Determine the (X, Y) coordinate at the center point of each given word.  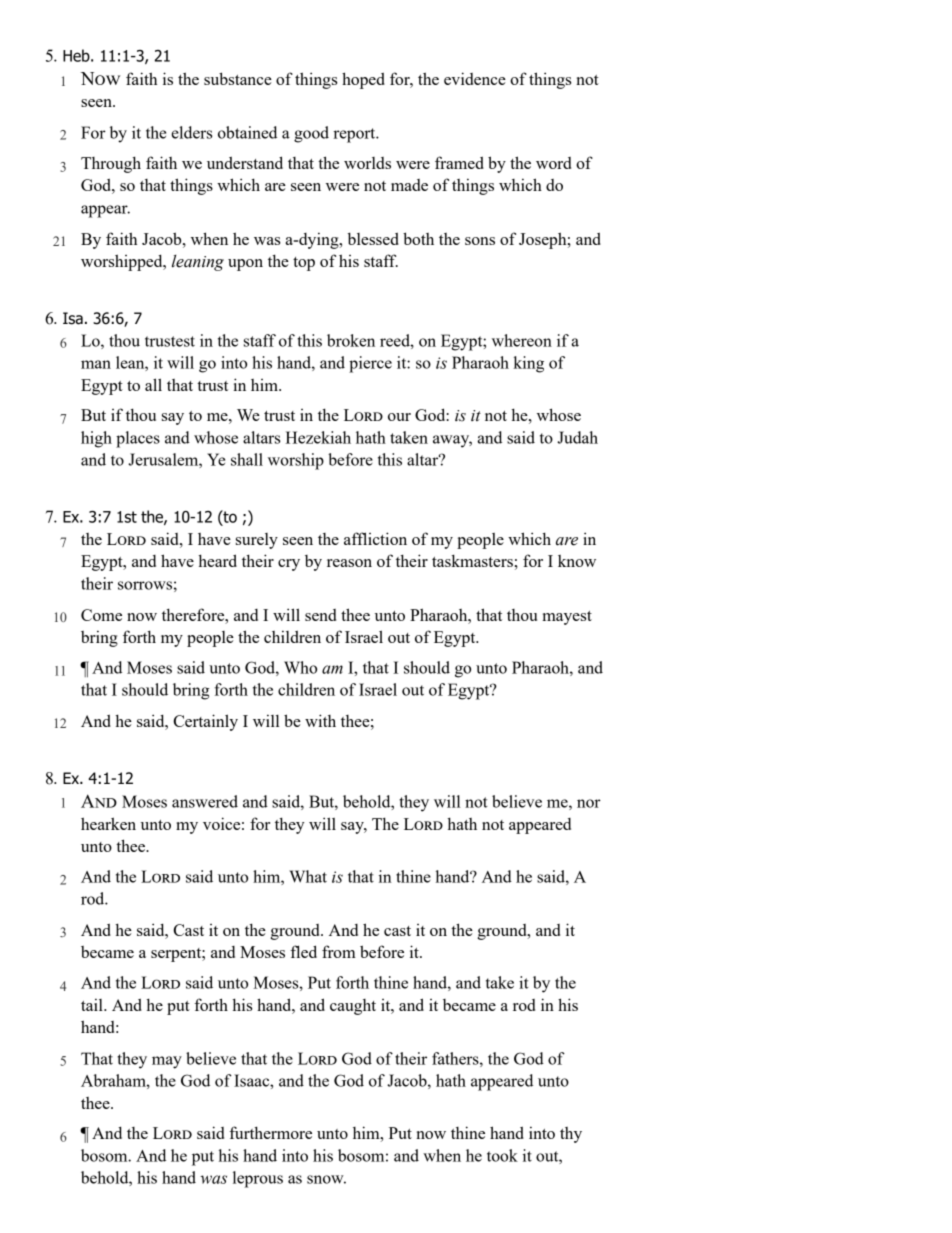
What (308, 876)
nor (589, 803)
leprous (258, 1179)
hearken (108, 823)
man (96, 364)
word (553, 163)
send (320, 615)
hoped (363, 80)
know (577, 561)
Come (101, 615)
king (528, 364)
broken (351, 340)
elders (191, 132)
